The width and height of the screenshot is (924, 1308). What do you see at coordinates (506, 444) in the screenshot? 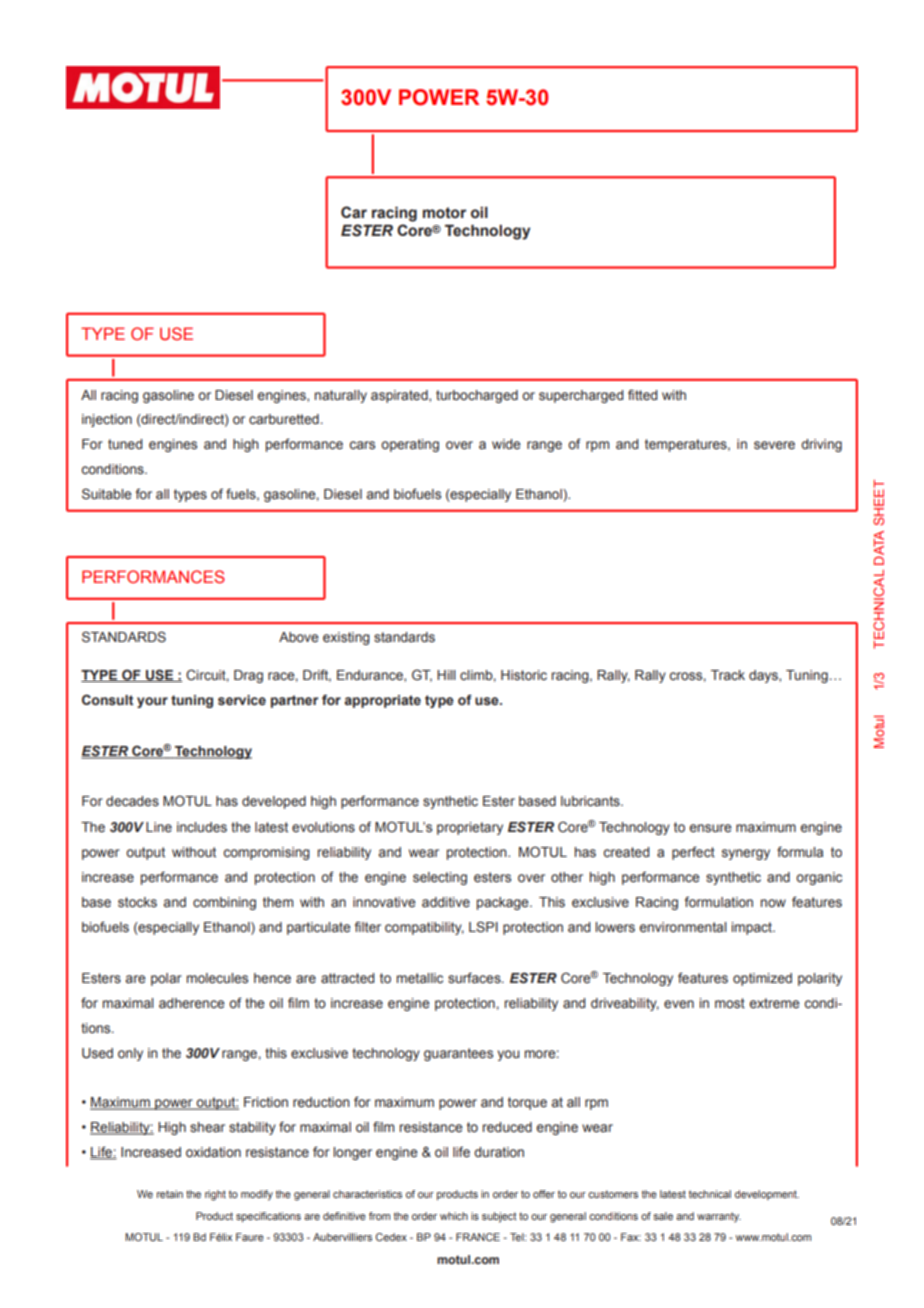
I see `wide` at bounding box center [506, 444].
